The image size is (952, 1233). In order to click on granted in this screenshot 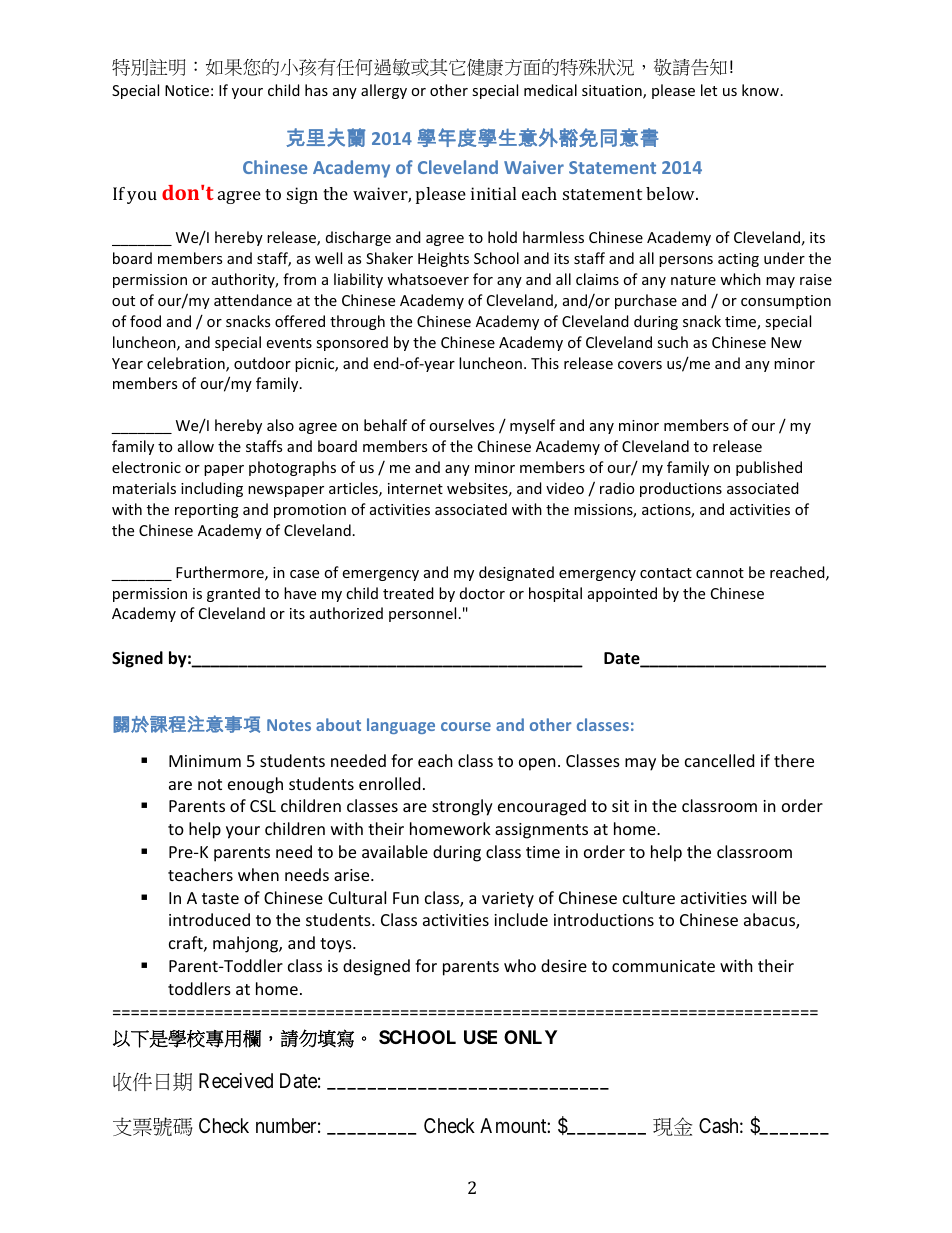, I will do `click(233, 594)`.
